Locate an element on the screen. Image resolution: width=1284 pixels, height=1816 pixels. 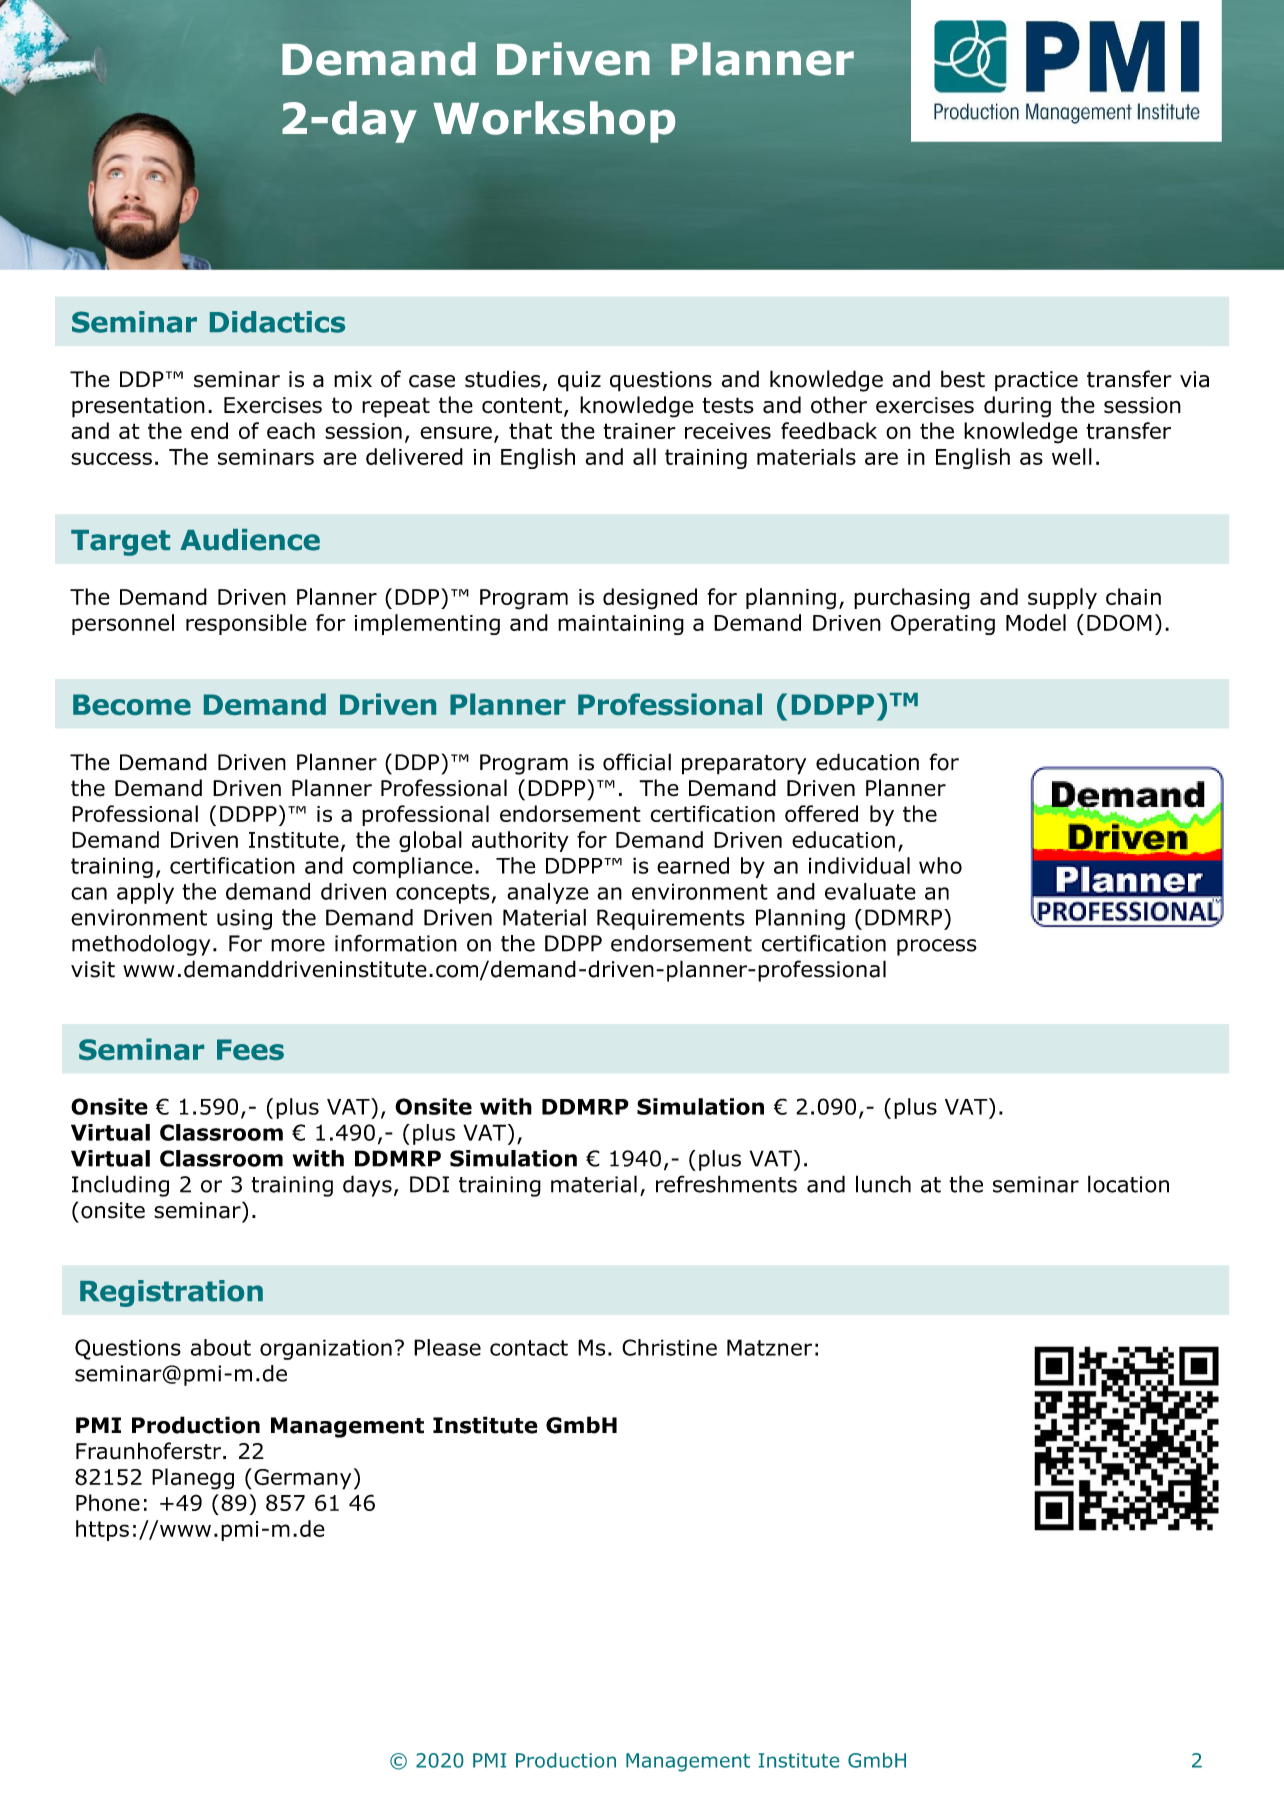
Germany is located at coordinates (302, 1479).
